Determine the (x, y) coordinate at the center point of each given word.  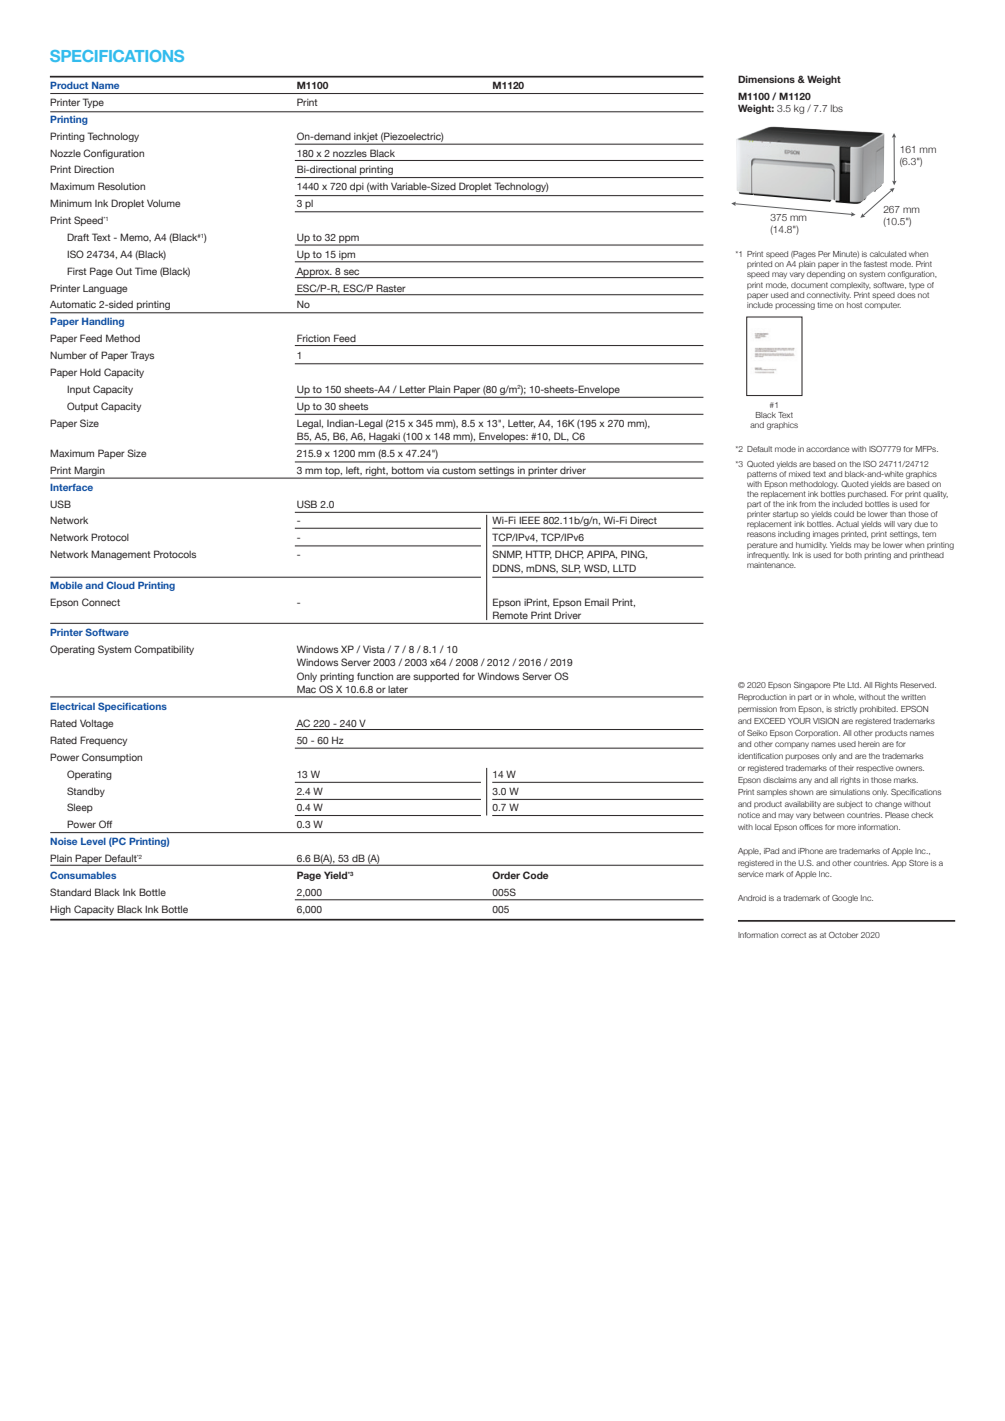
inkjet (366, 138)
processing (795, 306)
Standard (70, 892)
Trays (142, 356)
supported (436, 677)
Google (845, 899)
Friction (313, 338)
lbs (837, 108)
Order (506, 875)
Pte (839, 685)
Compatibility (164, 650)
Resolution (121, 186)
